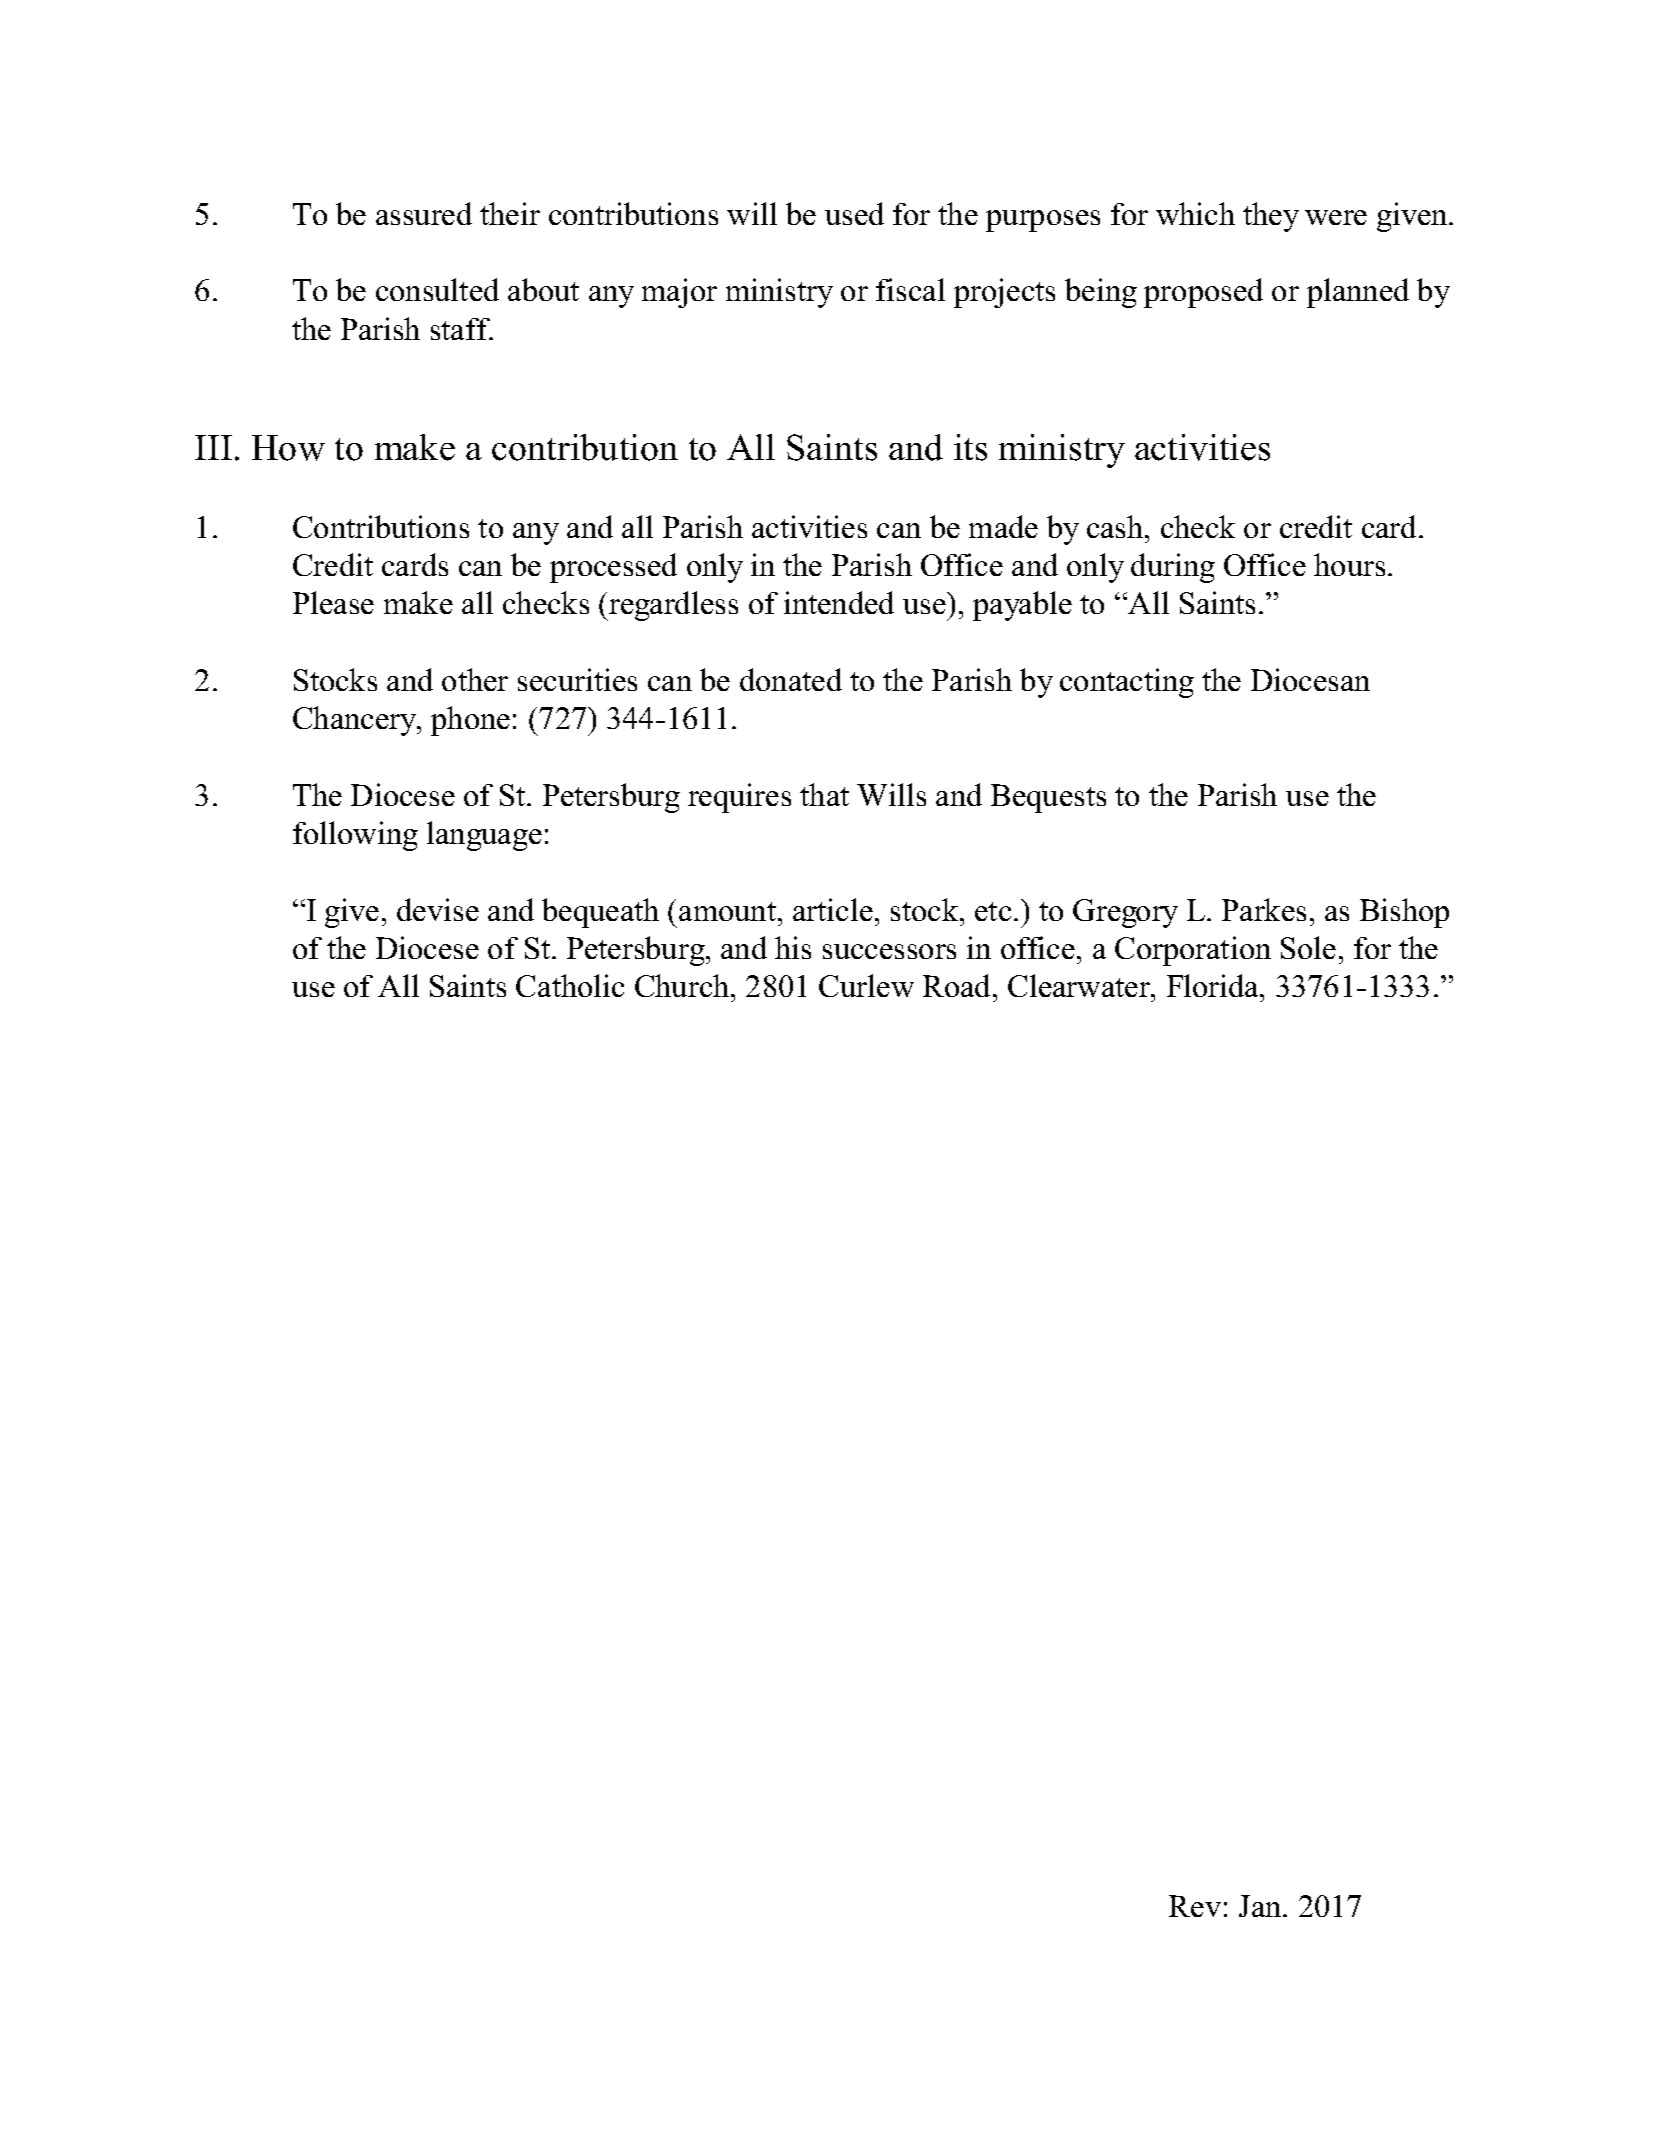 This page has width=1656, height=2143. I want to click on Clearwater, so click(1080, 985).
